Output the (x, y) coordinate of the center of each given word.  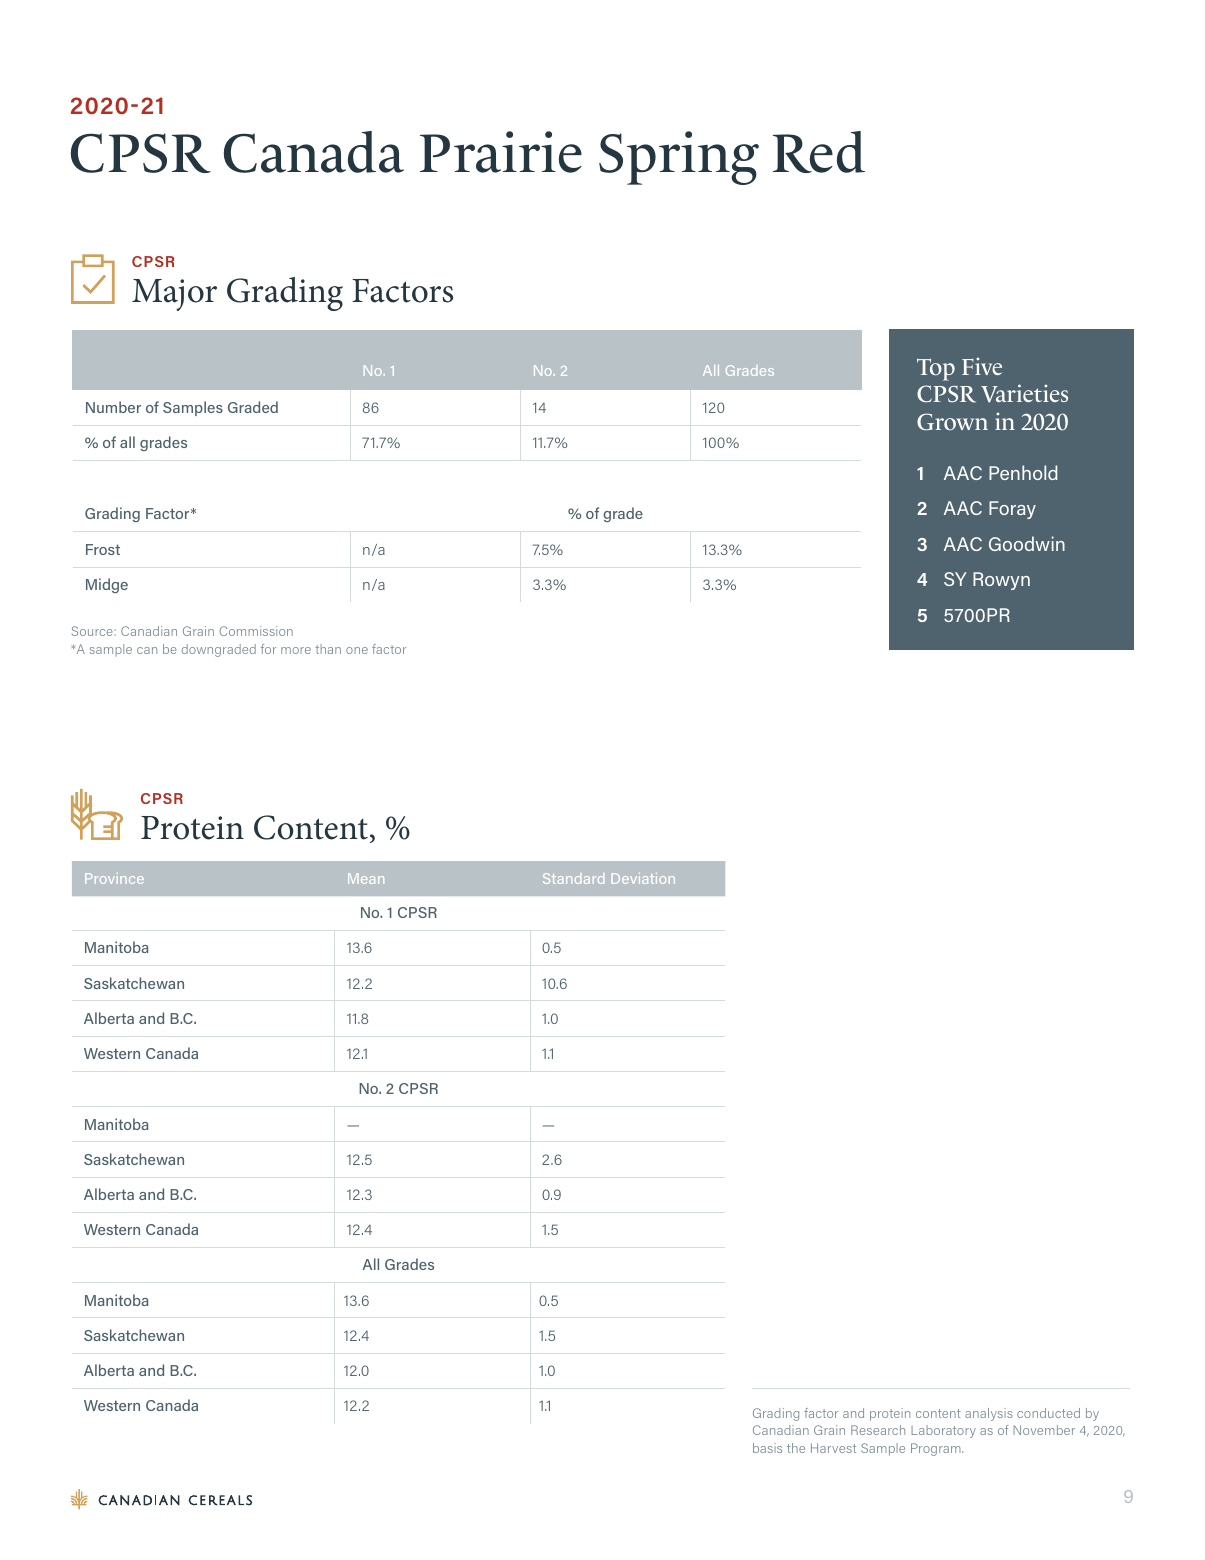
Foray (1012, 510)
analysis (988, 1414)
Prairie (501, 152)
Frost (103, 549)
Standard (573, 878)
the (796, 1448)
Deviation (643, 878)
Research (878, 1430)
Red (819, 152)
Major (174, 295)
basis (767, 1448)
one (357, 650)
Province (114, 878)
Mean (366, 878)
